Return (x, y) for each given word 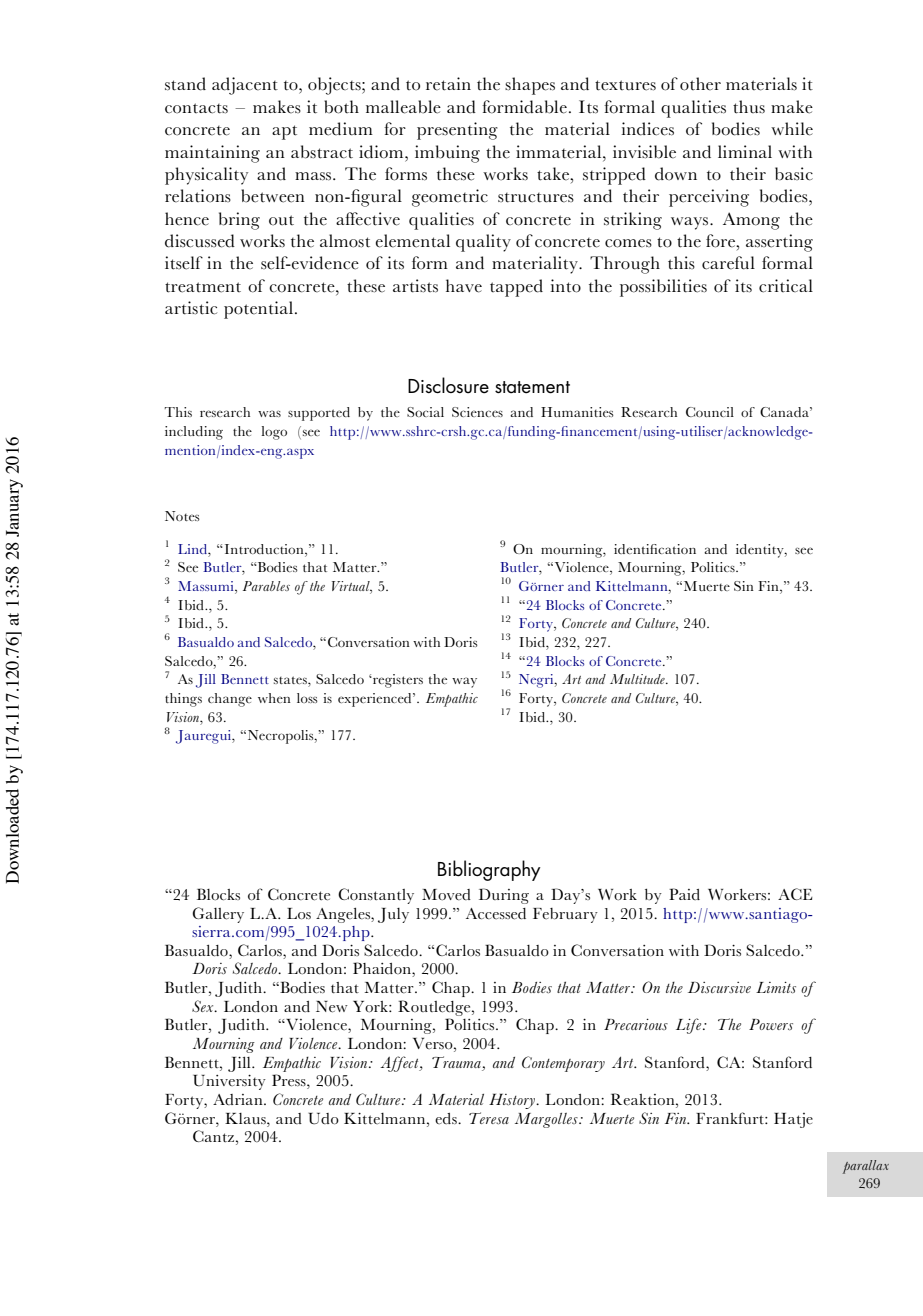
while (792, 129)
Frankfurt (731, 1118)
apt (284, 132)
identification (655, 549)
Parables (266, 586)
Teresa (489, 1118)
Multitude (638, 679)
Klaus (246, 1118)
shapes (530, 86)
